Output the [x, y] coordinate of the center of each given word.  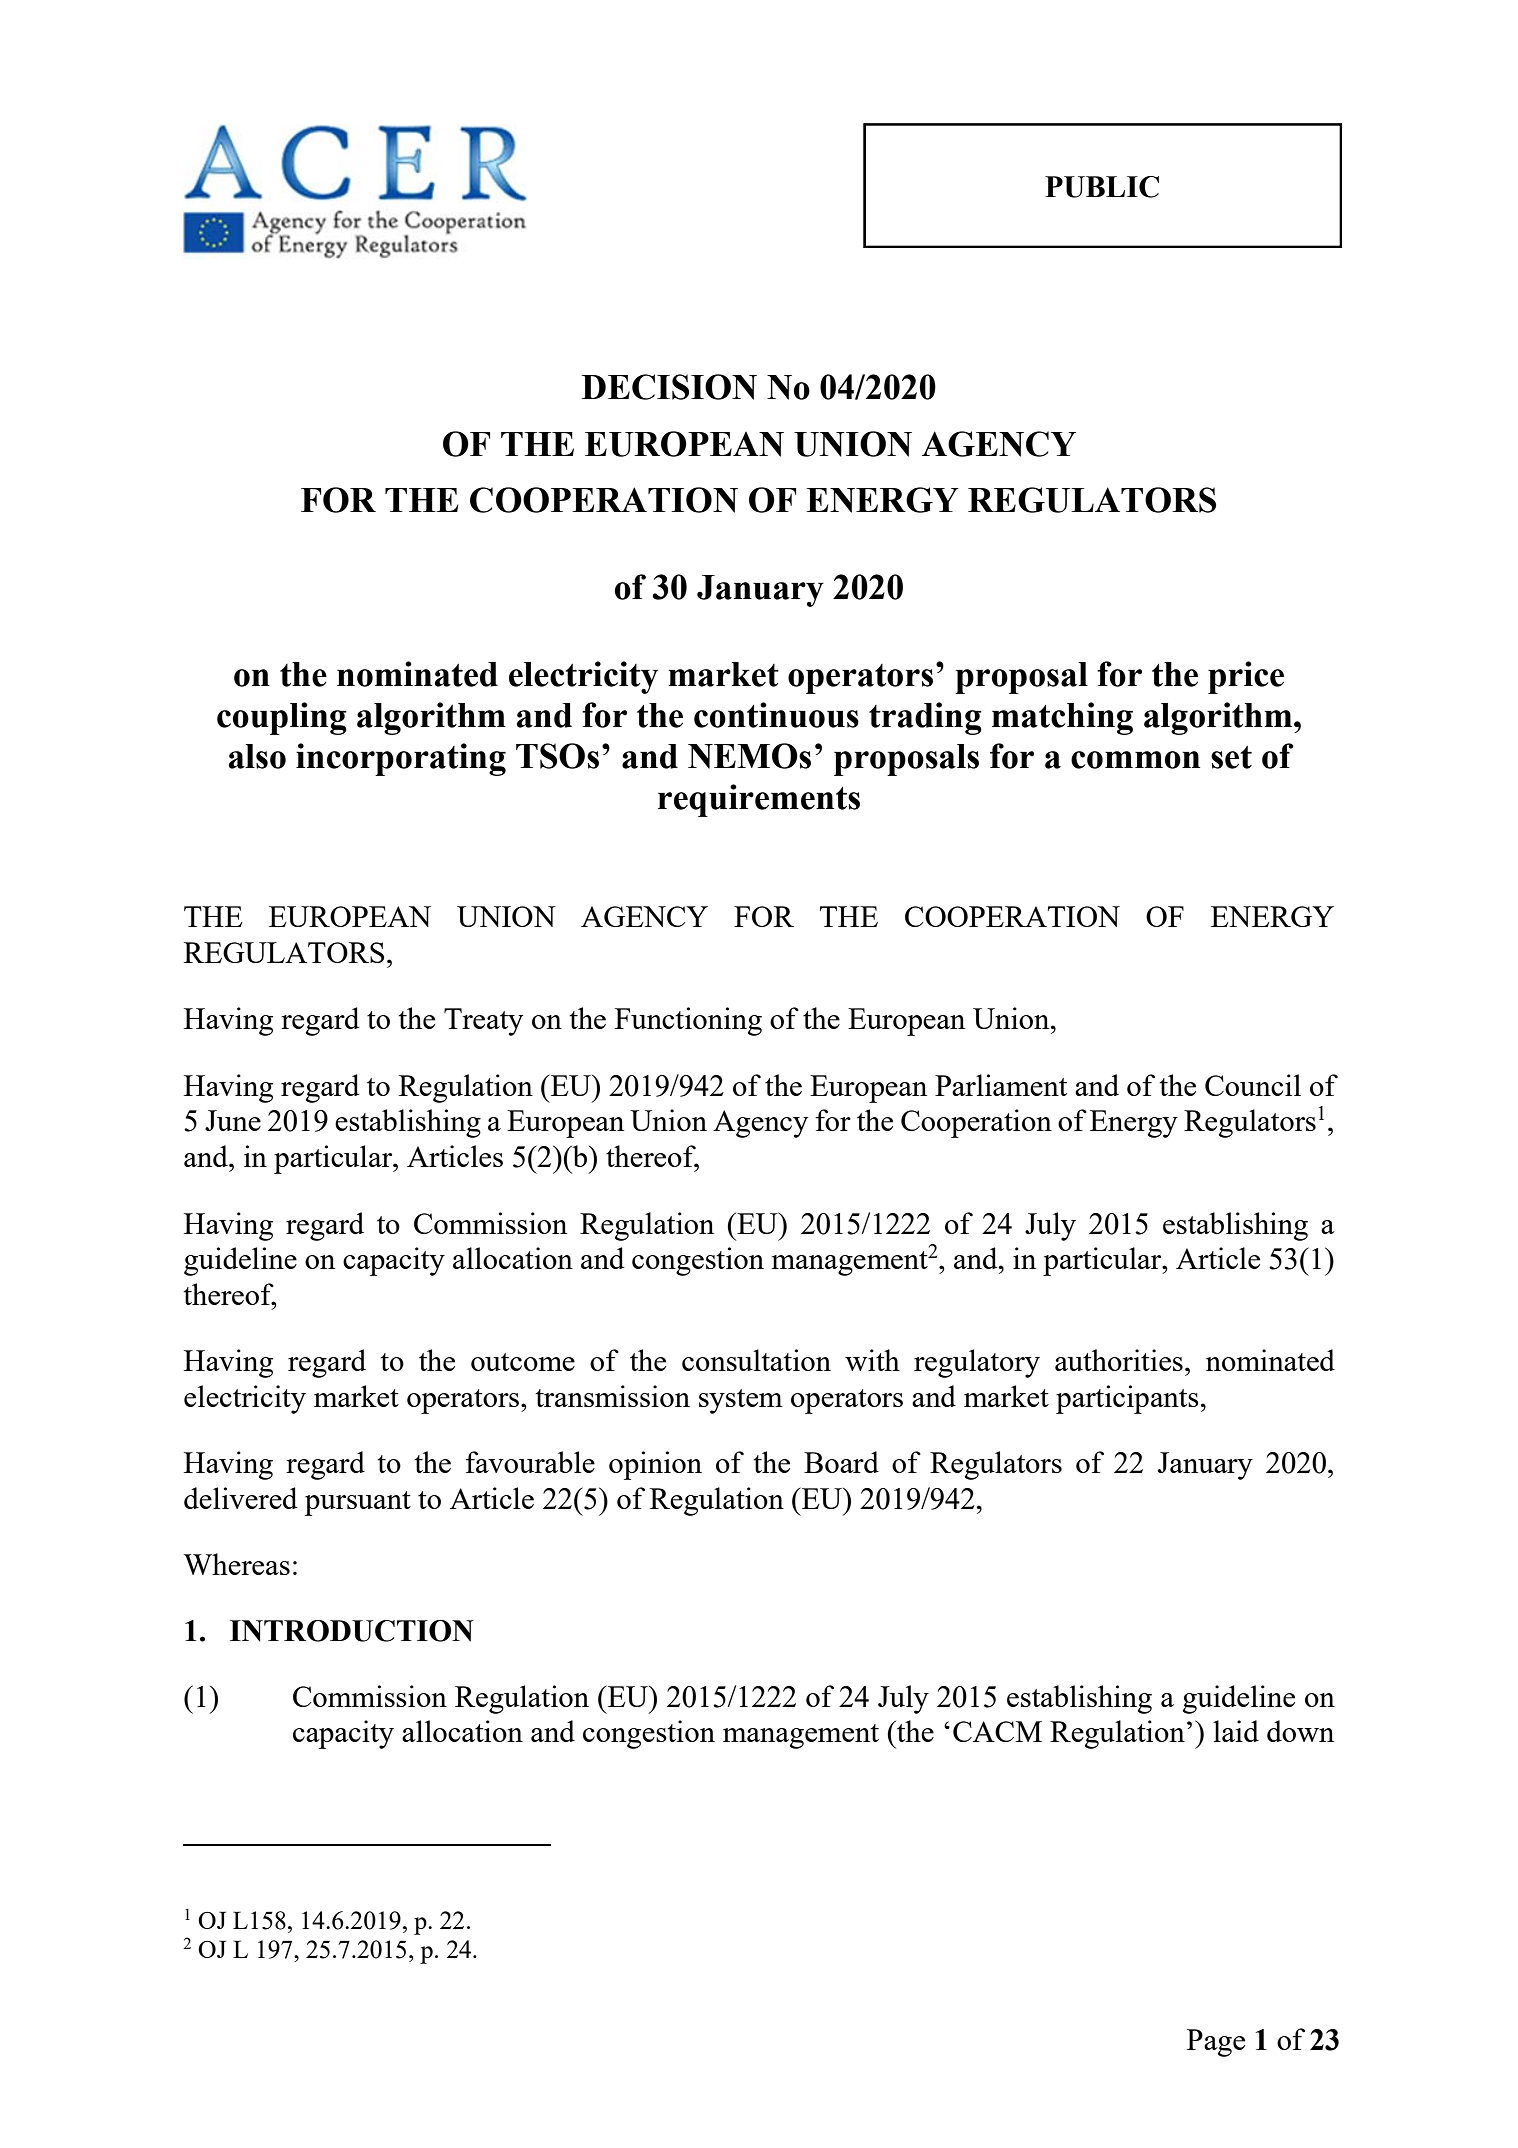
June [233, 1120]
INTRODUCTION [352, 1631]
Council [1253, 1085]
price [1246, 677]
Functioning [688, 1021]
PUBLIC [1102, 187]
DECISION [669, 387]
